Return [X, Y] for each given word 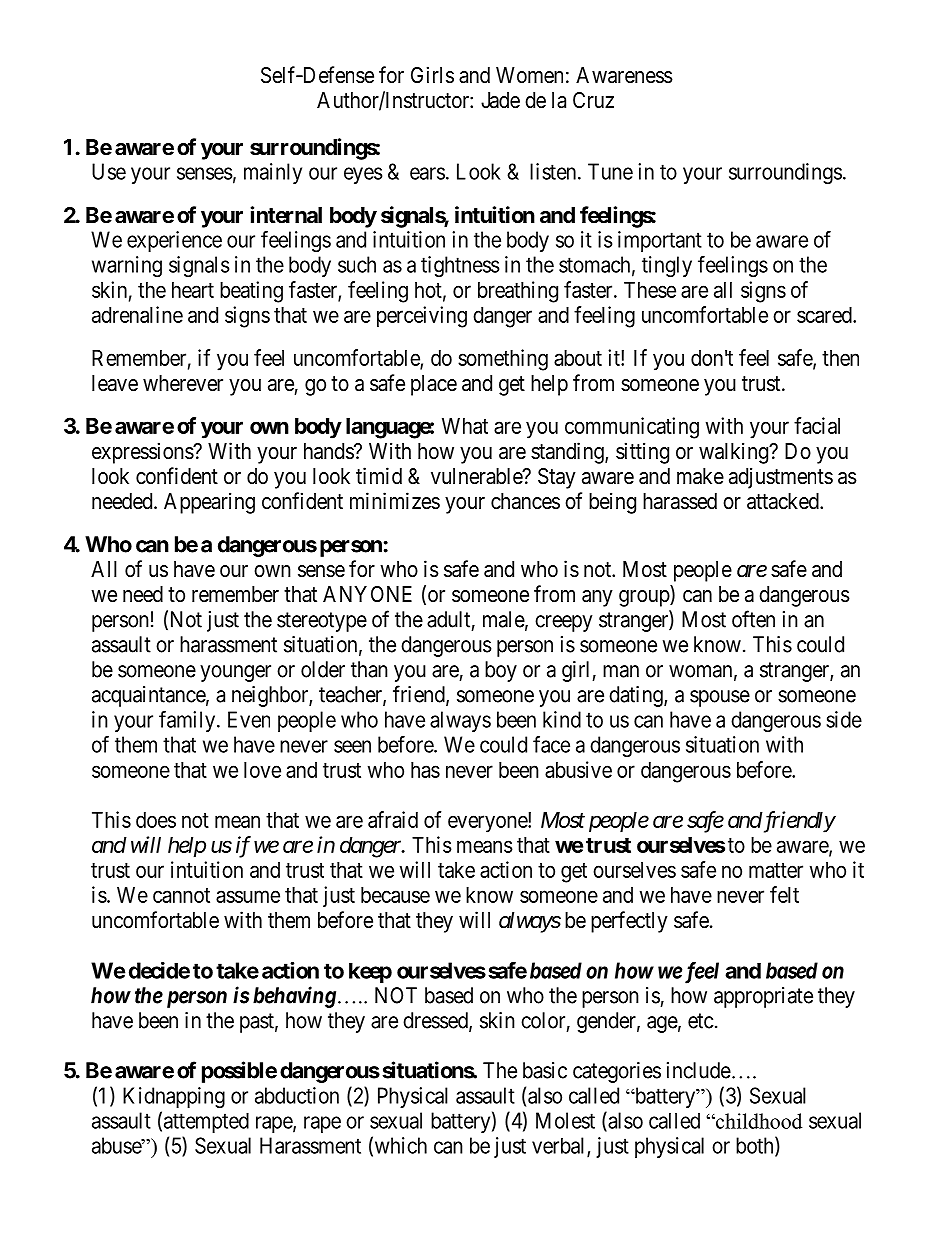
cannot [181, 895]
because [395, 895]
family [188, 721]
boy [501, 671]
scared [825, 315]
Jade [500, 100]
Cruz [593, 100]
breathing [518, 292]
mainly [273, 173]
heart [193, 290]
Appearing [209, 503]
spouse [720, 698]
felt [784, 894]
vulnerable [477, 476]
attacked [784, 501]
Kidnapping [174, 1097]
